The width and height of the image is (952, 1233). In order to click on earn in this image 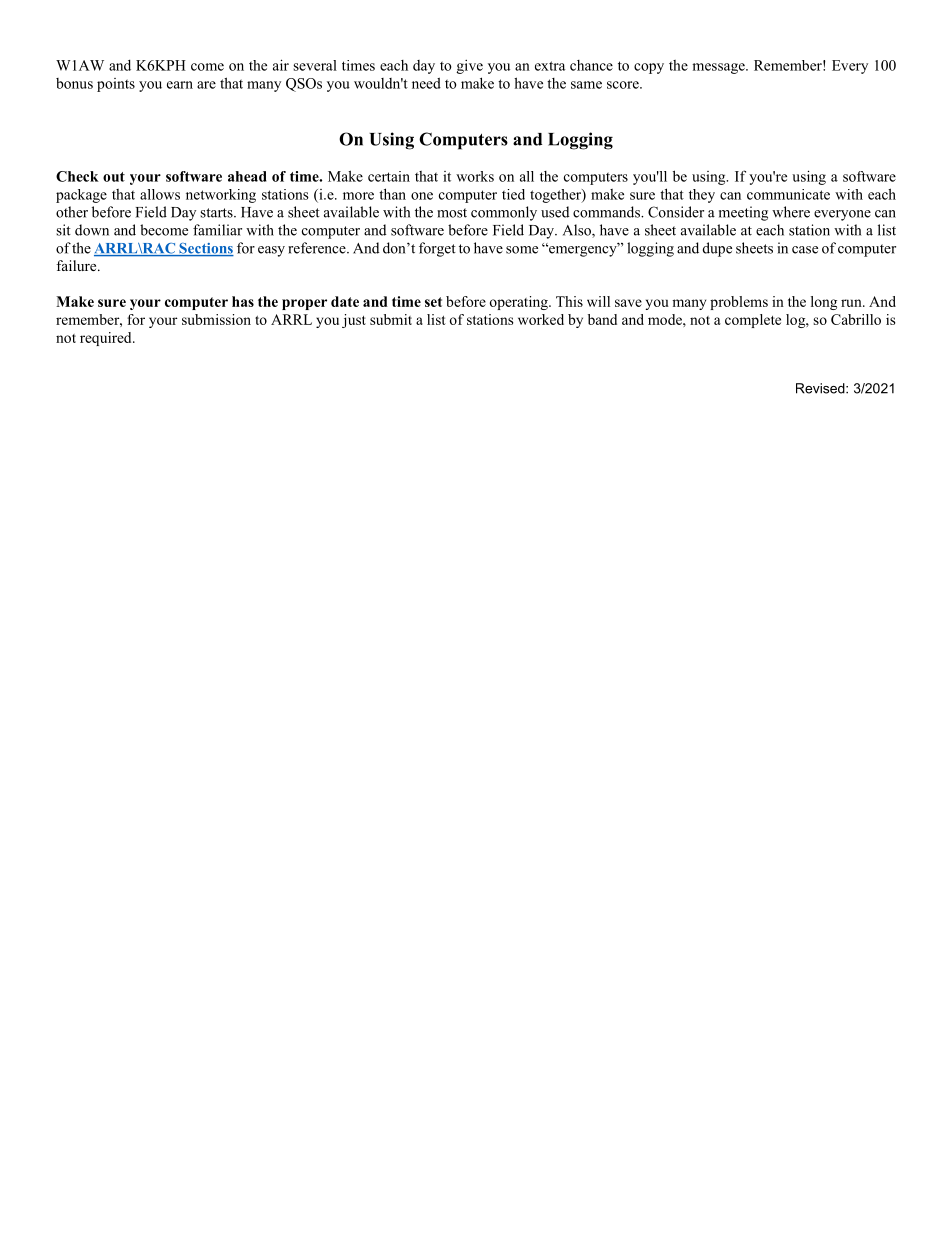, I will do `click(180, 85)`.
